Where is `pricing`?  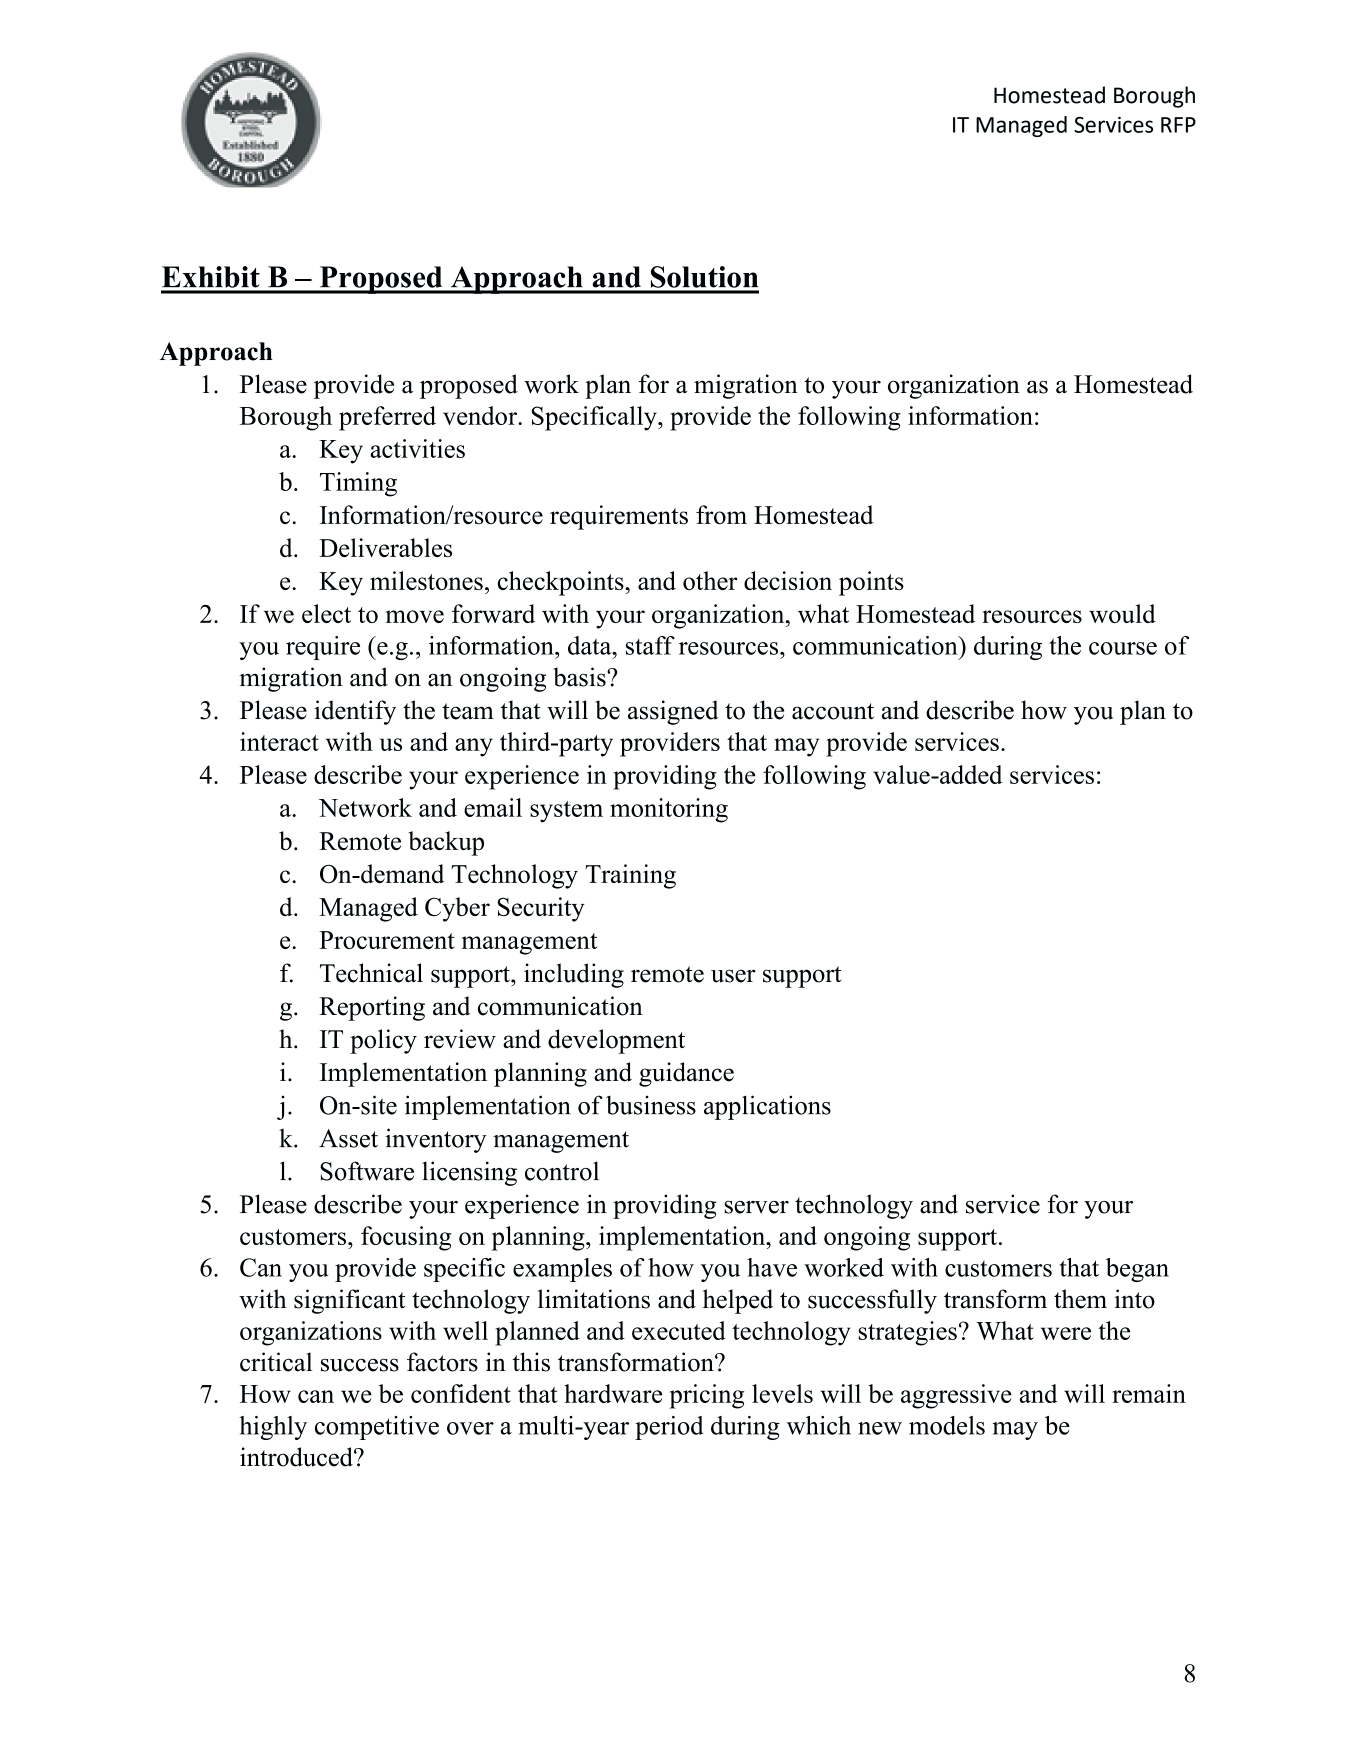
pricing is located at coordinates (706, 1396).
